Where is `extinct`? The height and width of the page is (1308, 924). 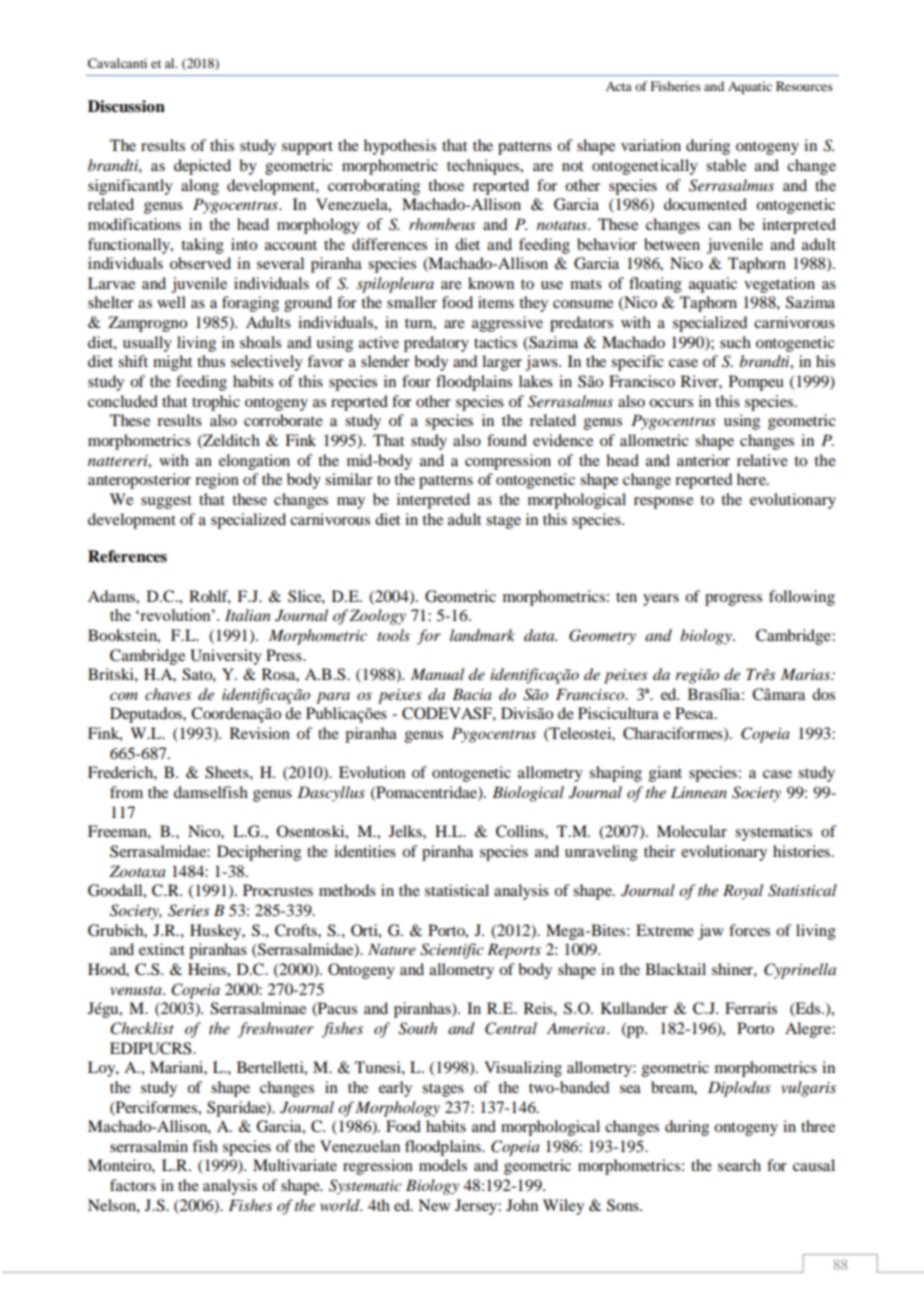
extinct is located at coordinates (162, 949).
